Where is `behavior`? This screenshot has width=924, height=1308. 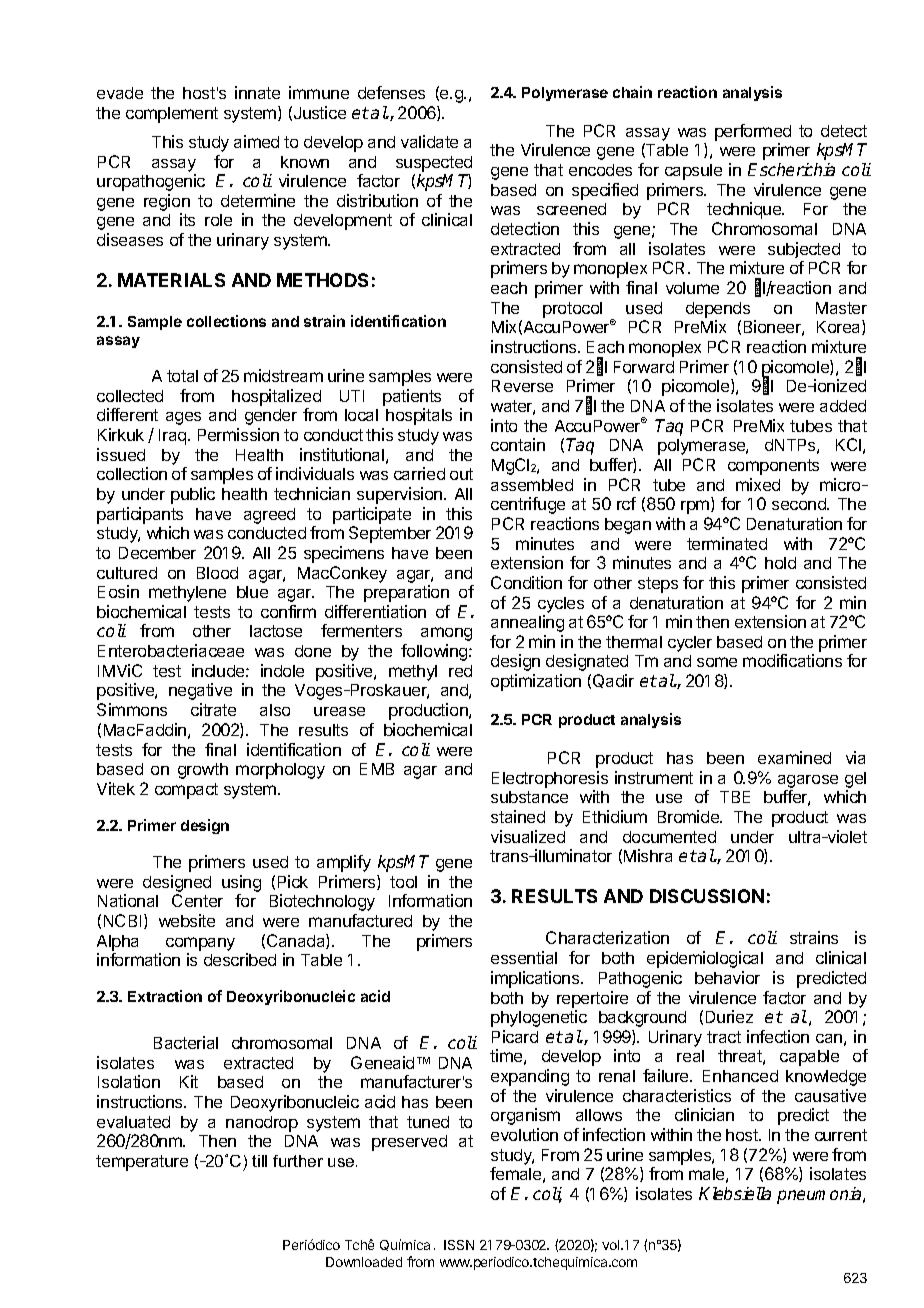 behavior is located at coordinates (727, 977).
